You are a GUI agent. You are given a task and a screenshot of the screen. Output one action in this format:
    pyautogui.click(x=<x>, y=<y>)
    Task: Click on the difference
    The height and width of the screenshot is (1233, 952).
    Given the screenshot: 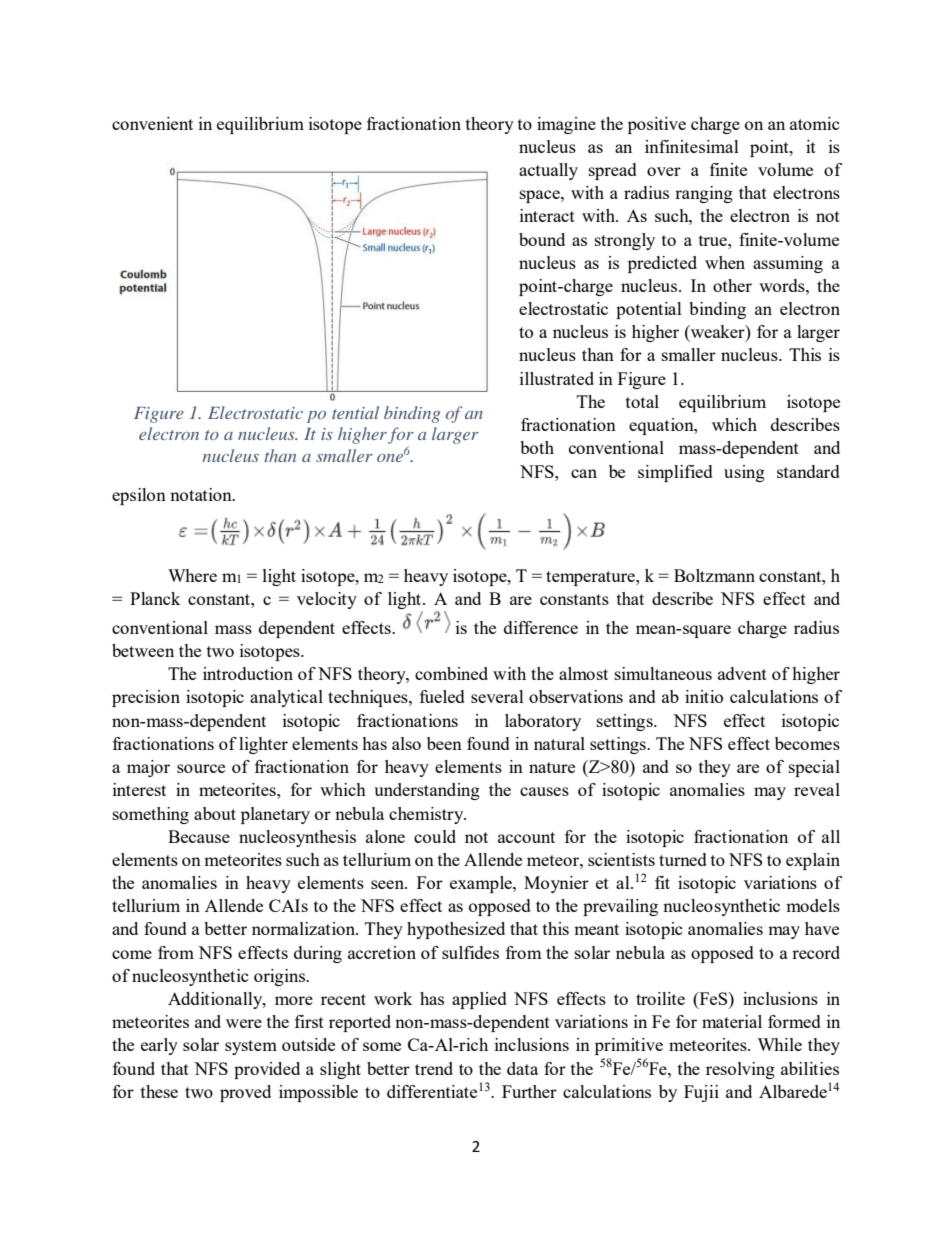 What is the action you would take?
    pyautogui.click(x=541, y=627)
